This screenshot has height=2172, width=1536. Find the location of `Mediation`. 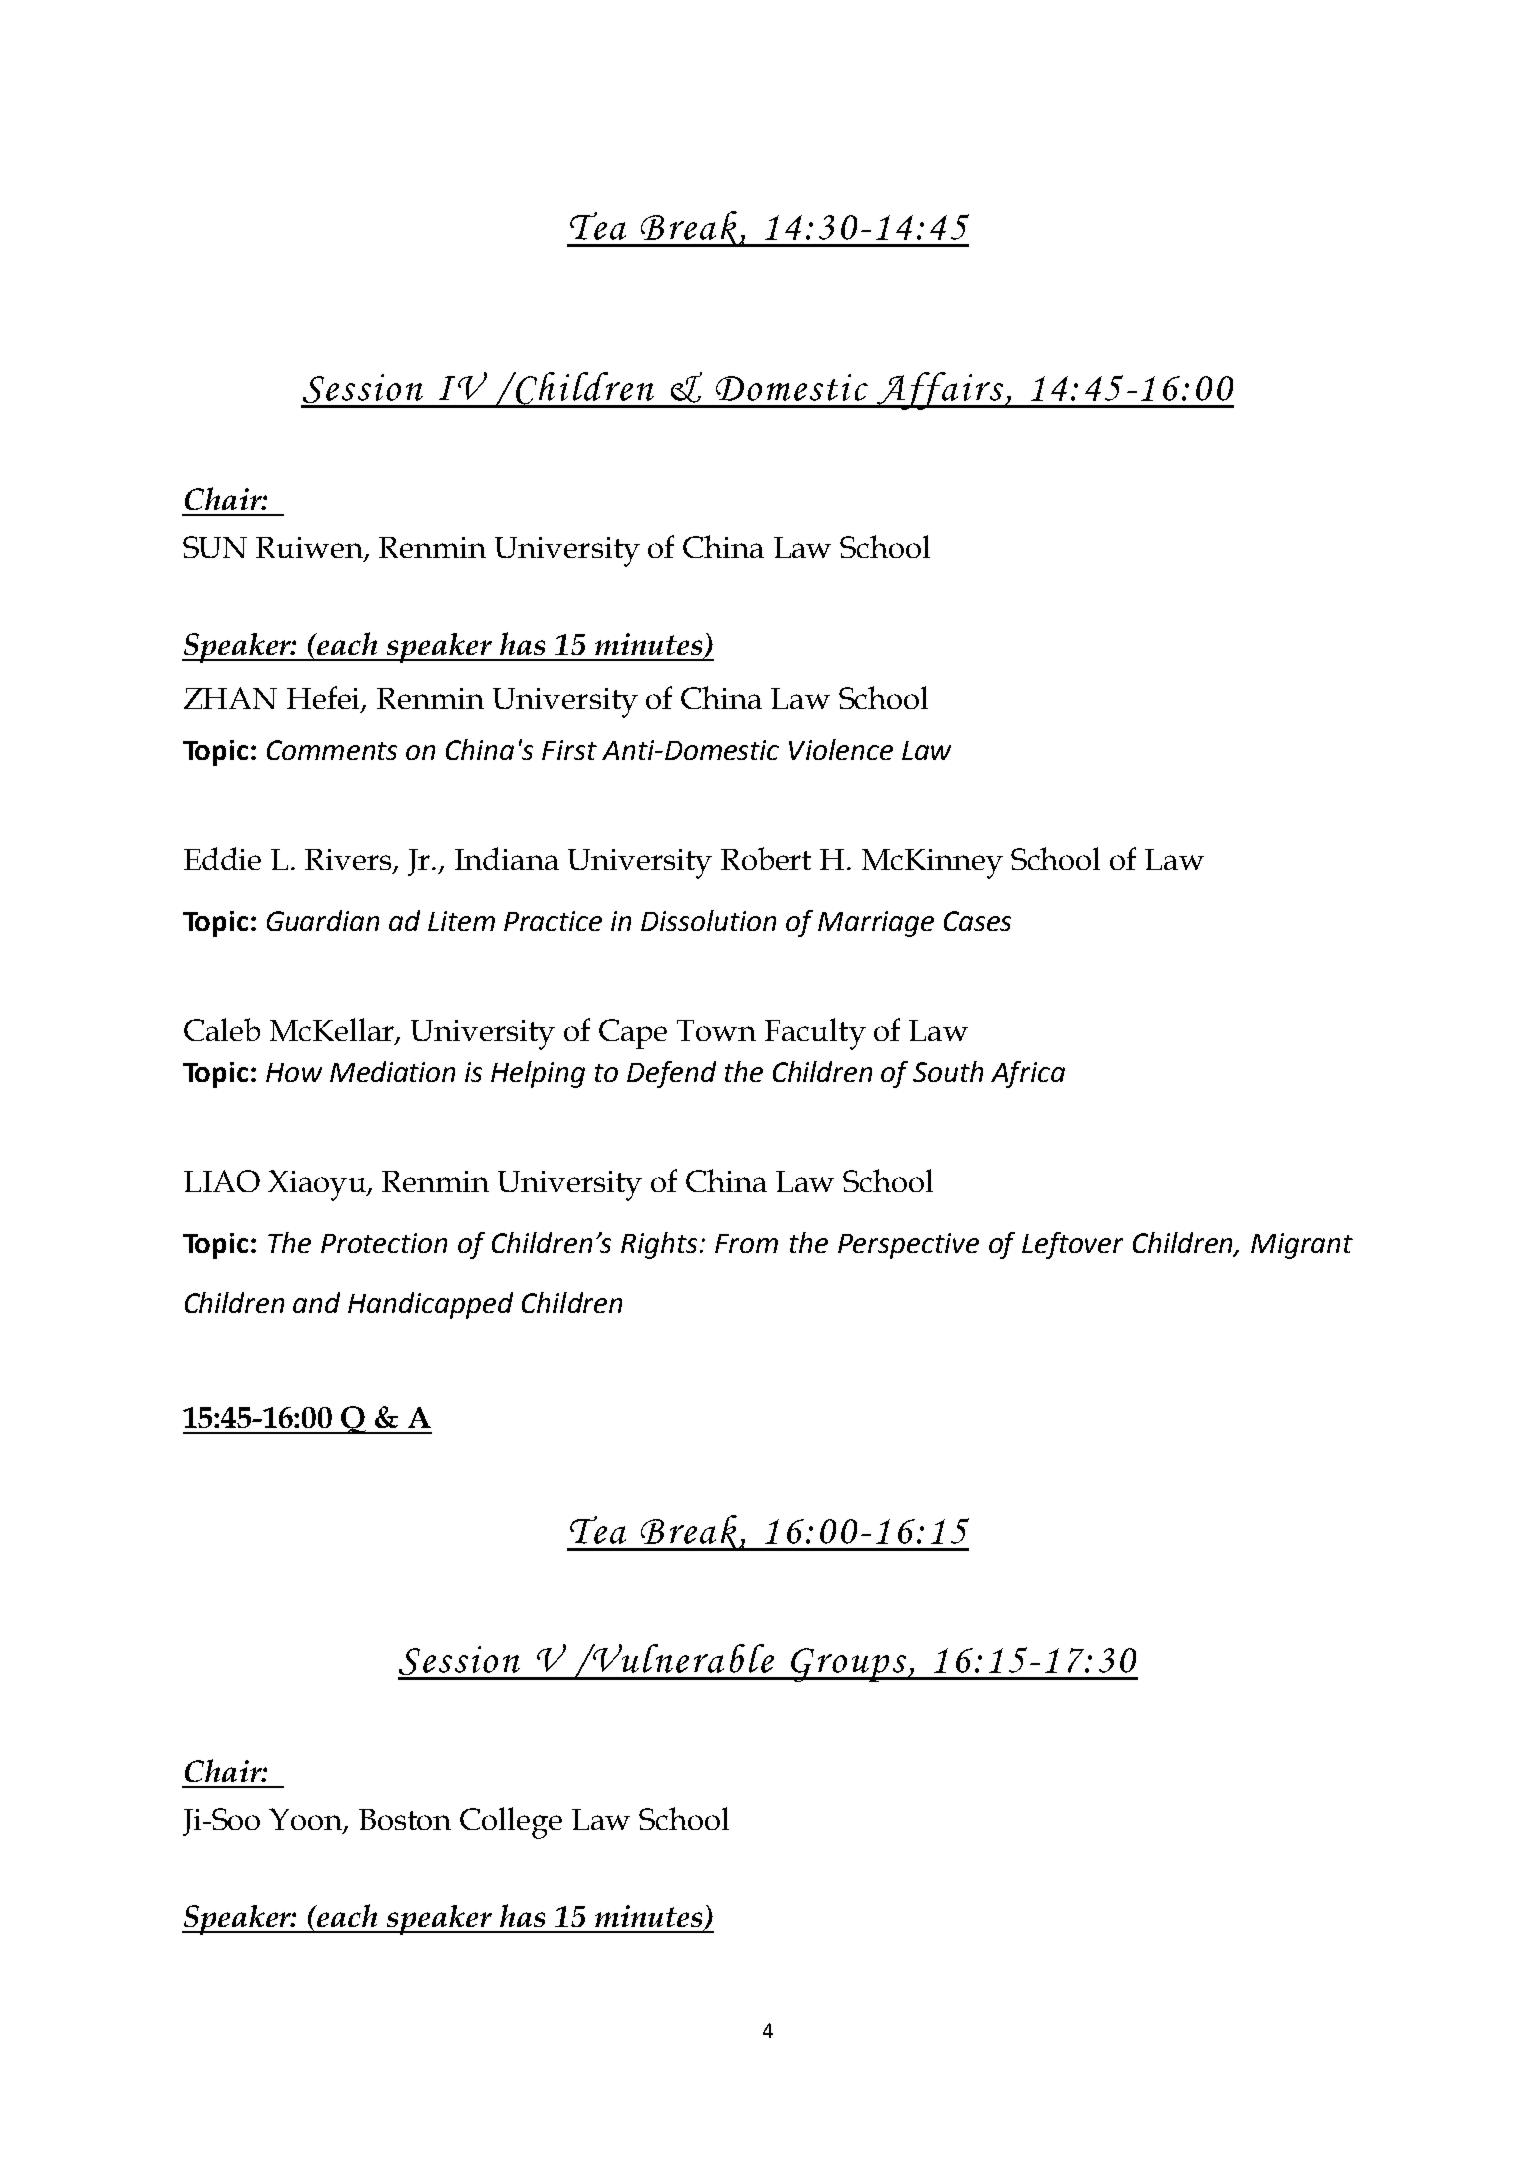

Mediation is located at coordinates (392, 1071).
